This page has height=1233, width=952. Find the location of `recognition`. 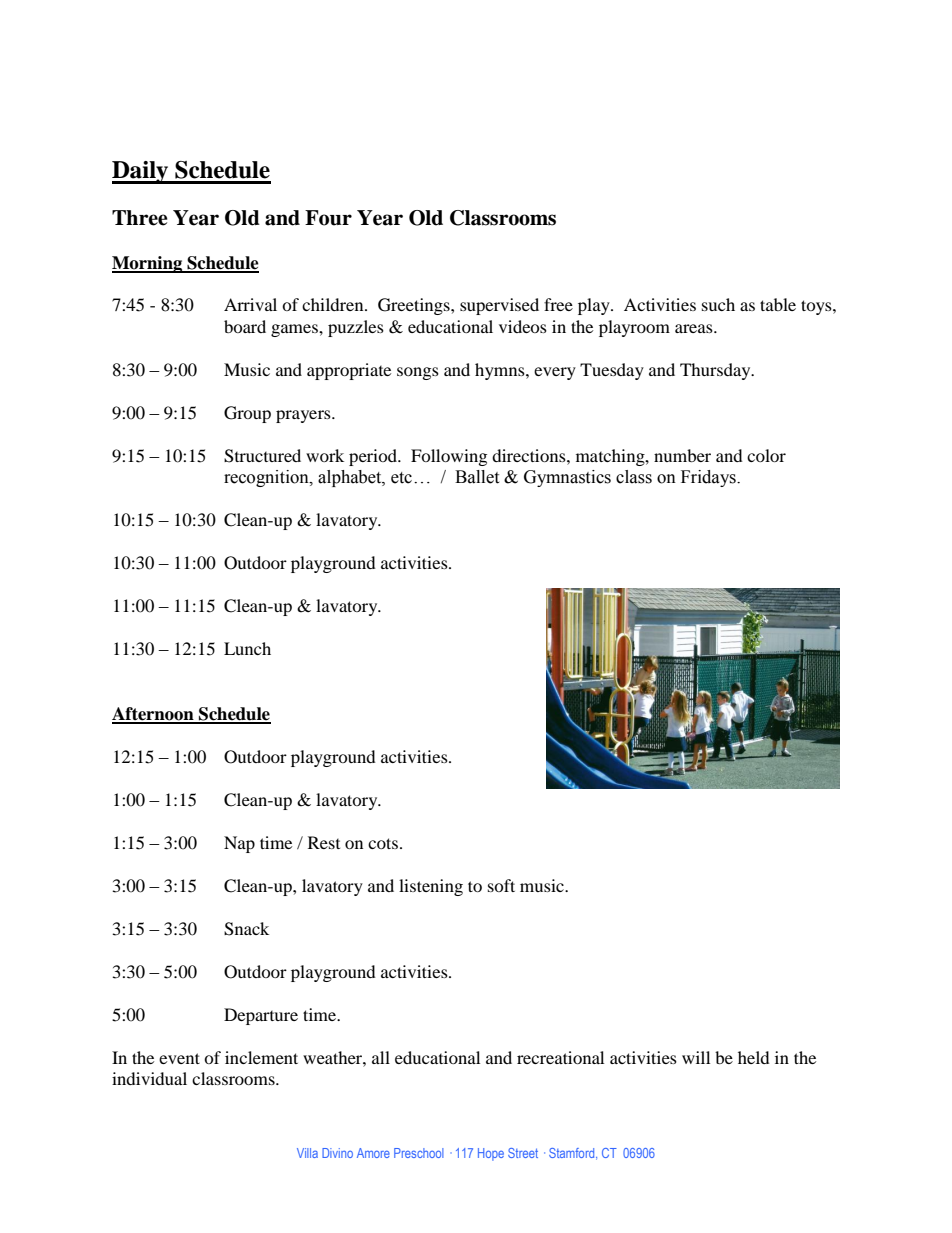

recognition is located at coordinates (267, 478).
